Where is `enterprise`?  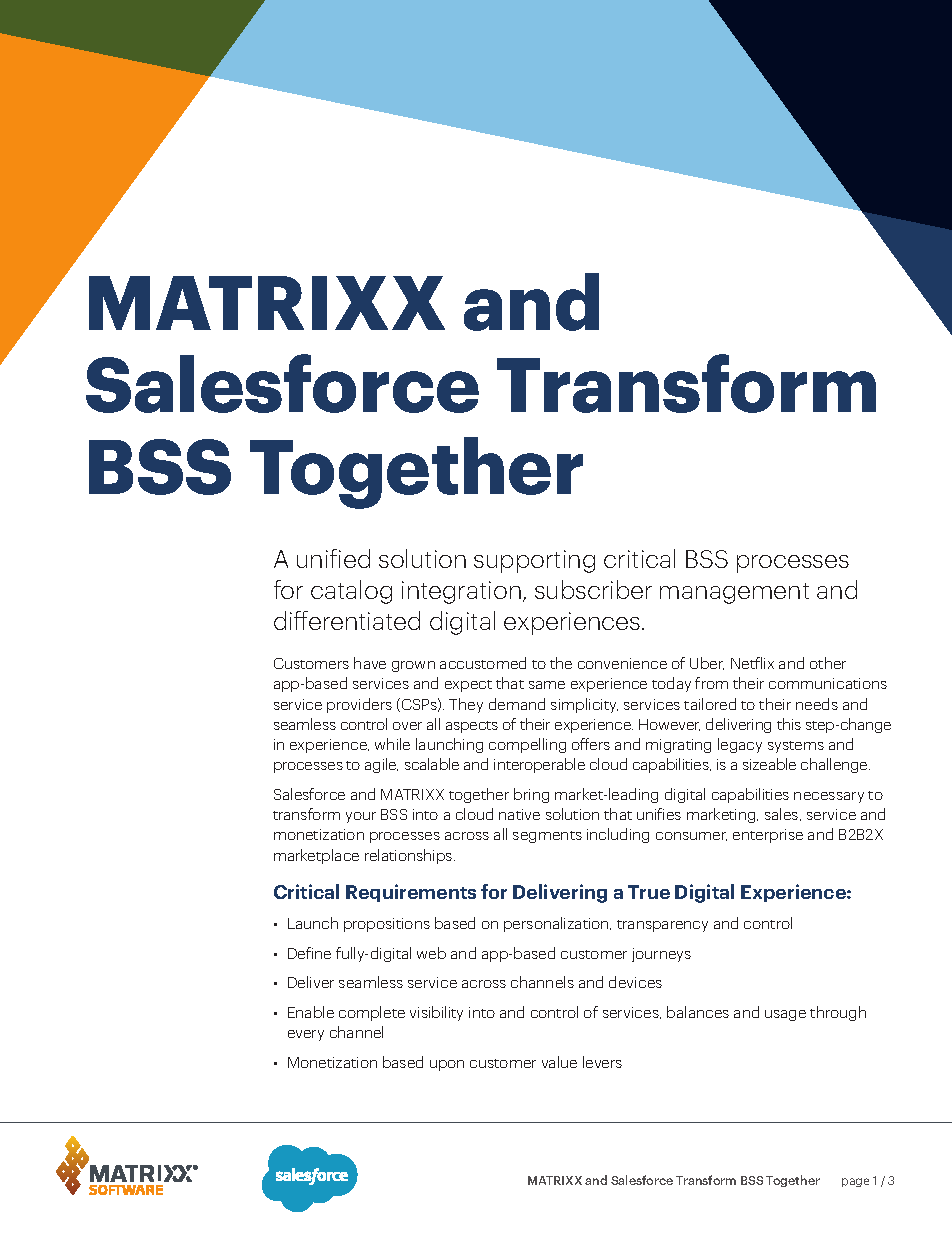 enterprise is located at coordinates (768, 836).
